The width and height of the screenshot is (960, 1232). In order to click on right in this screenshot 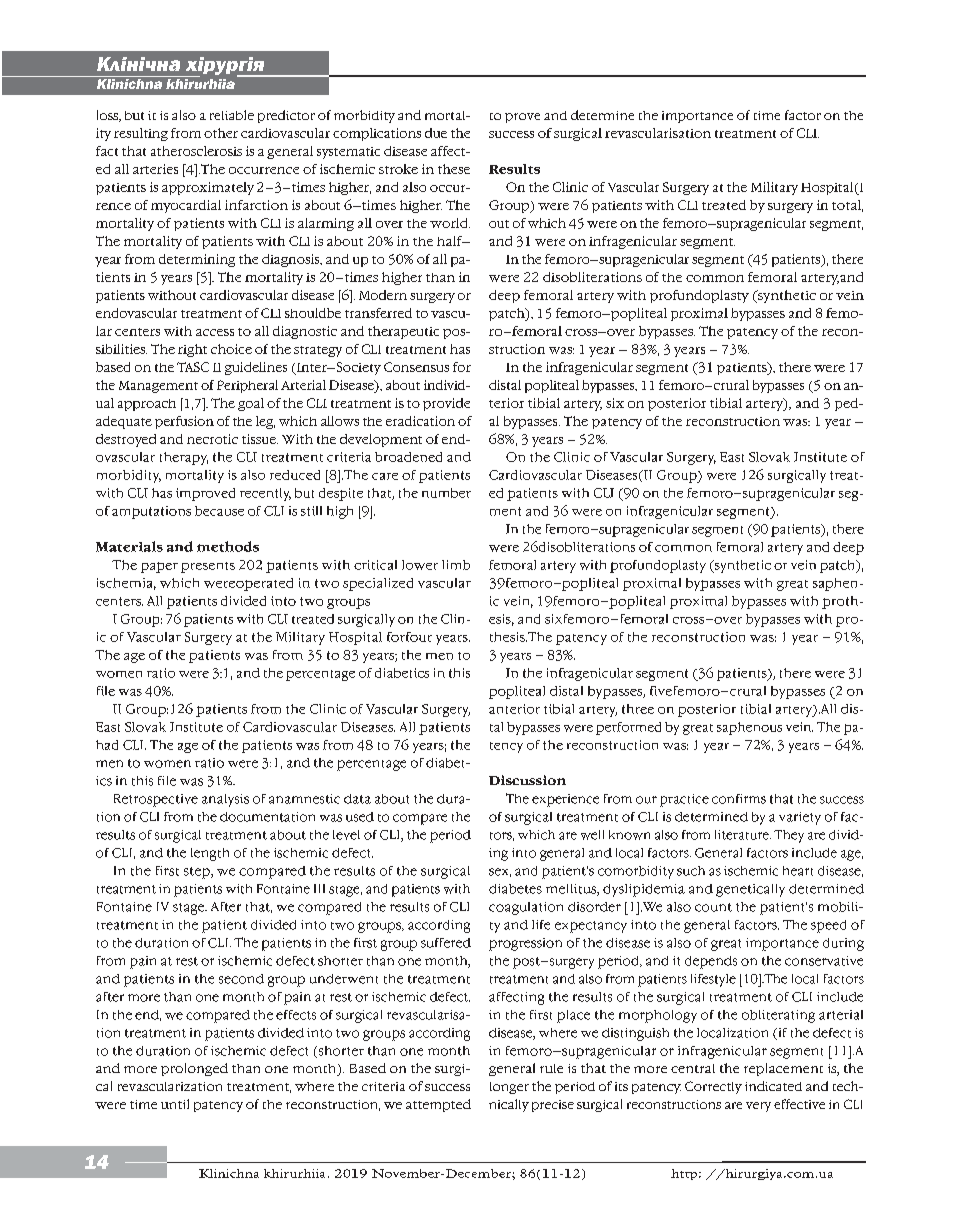, I will do `click(192, 350)`.
